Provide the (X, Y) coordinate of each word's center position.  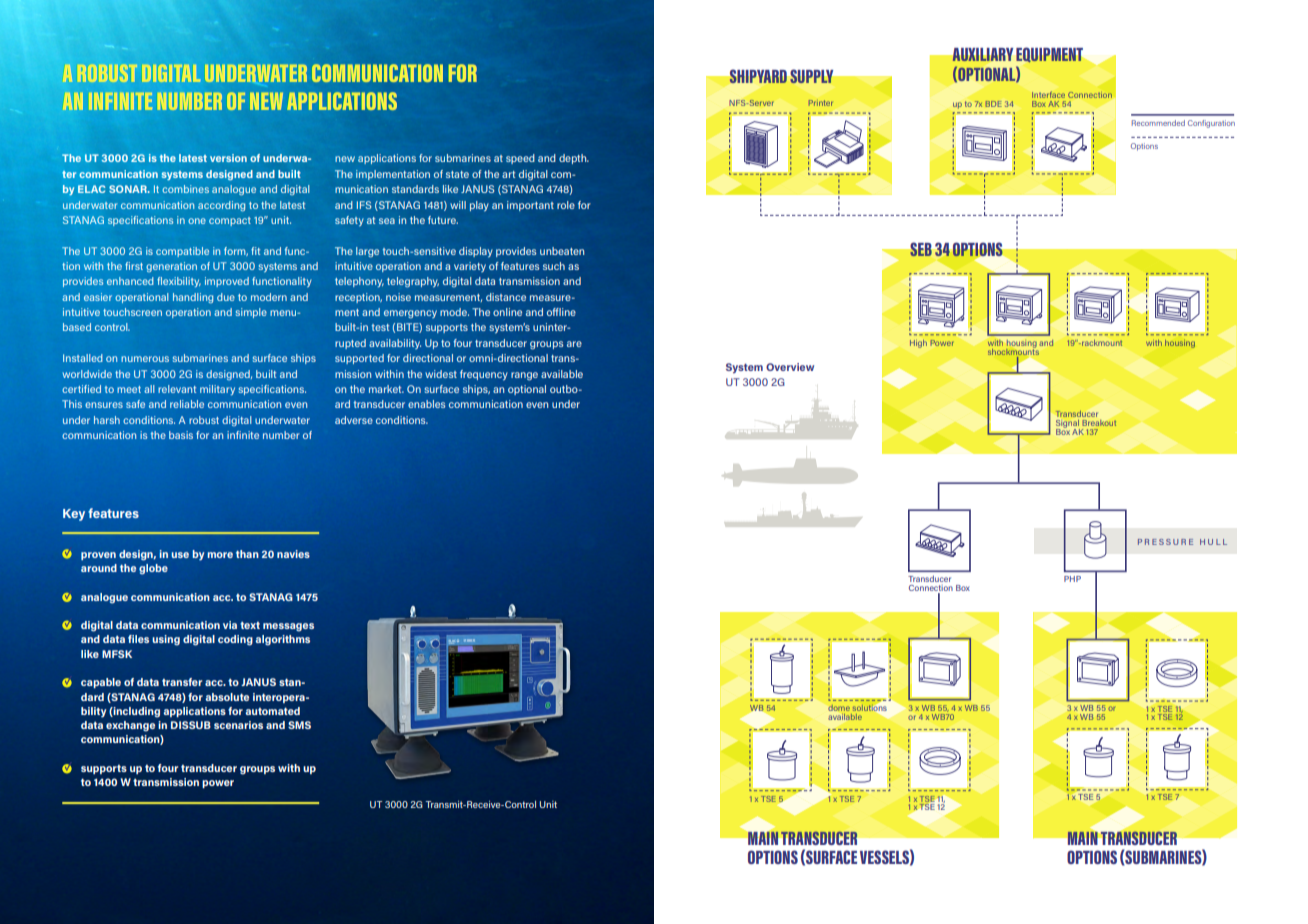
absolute (227, 697)
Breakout (1099, 423)
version (228, 158)
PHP (1072, 579)
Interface (1048, 95)
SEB (921, 250)
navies (293, 554)
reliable (187, 404)
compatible (182, 252)
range (524, 376)
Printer (821, 103)
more (220, 555)
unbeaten (562, 251)
